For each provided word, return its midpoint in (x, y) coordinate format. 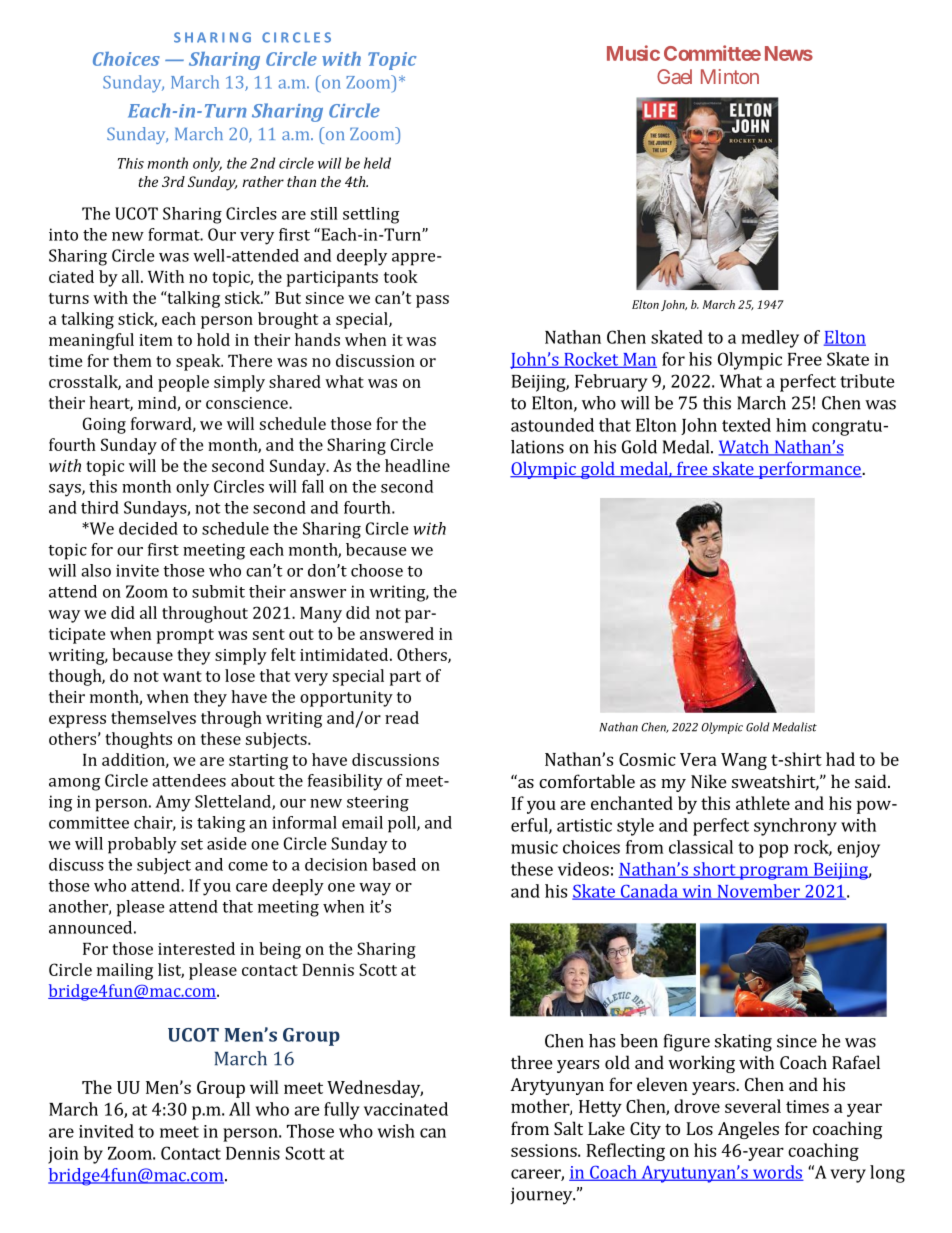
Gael (674, 76)
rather (263, 181)
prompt (185, 636)
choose (377, 570)
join (63, 1155)
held (377, 163)
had (840, 759)
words (777, 1173)
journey (542, 1196)
